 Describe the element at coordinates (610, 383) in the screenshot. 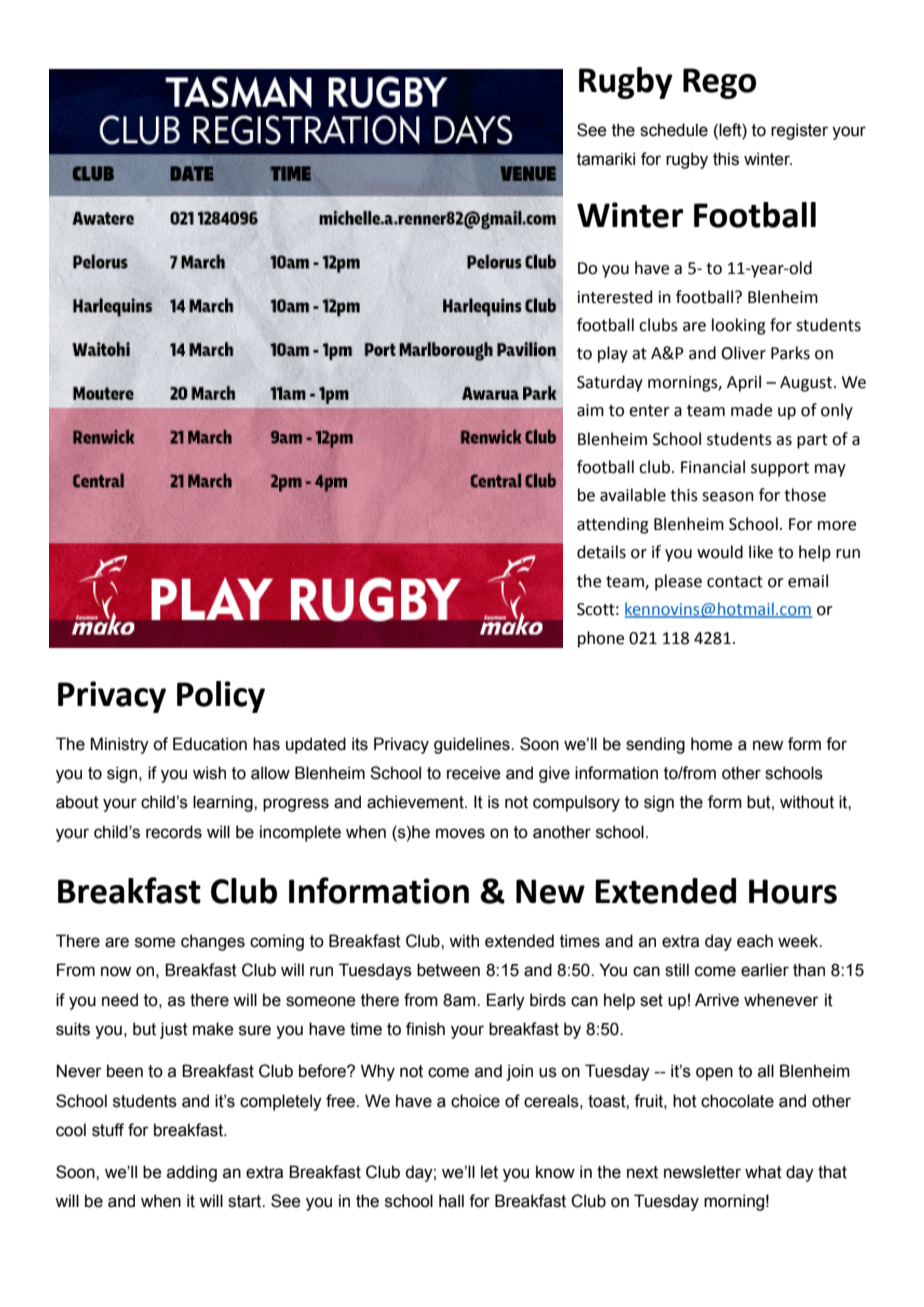

I see `Saturday` at that location.
